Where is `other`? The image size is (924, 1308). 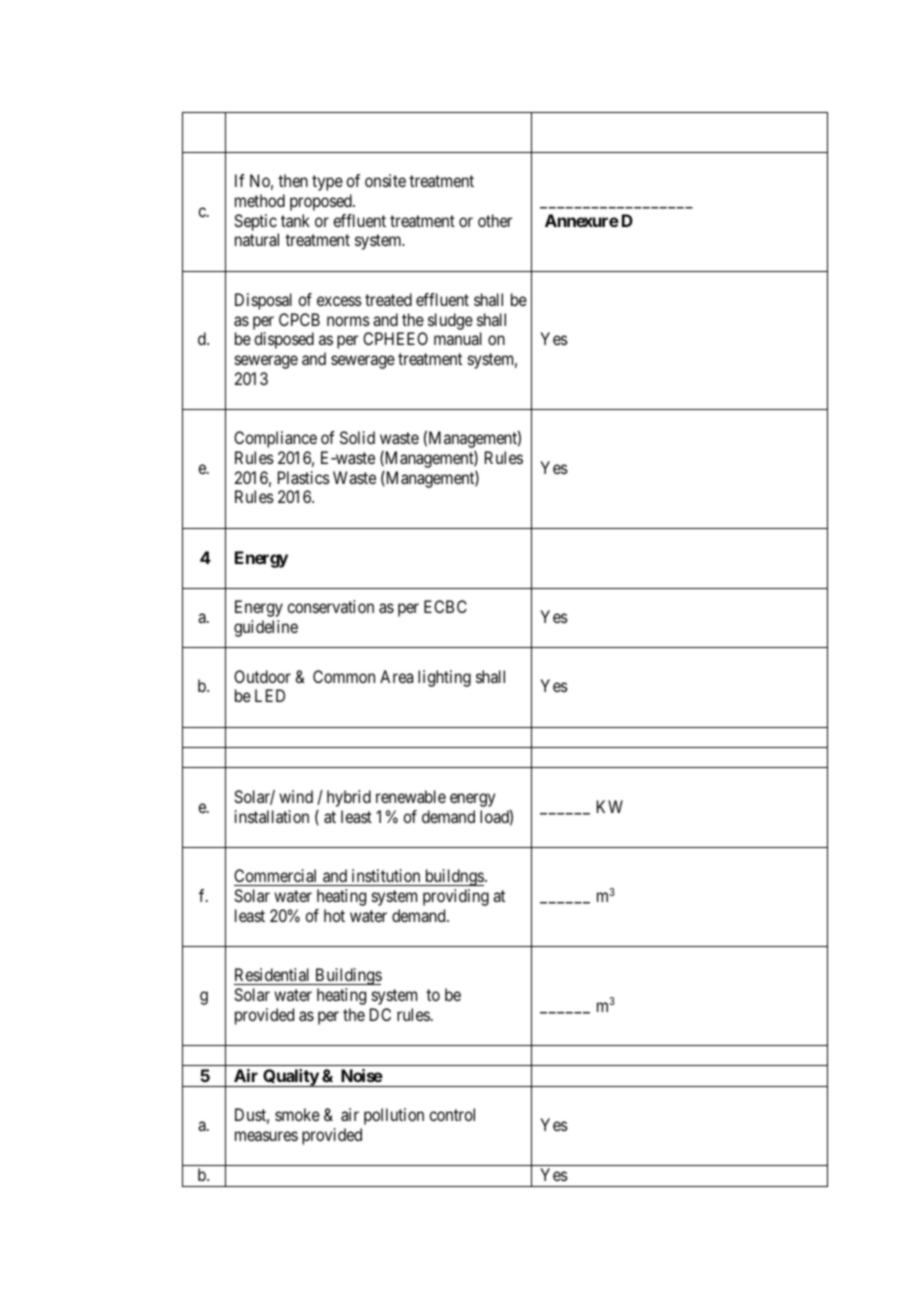
other is located at coordinates (495, 220).
